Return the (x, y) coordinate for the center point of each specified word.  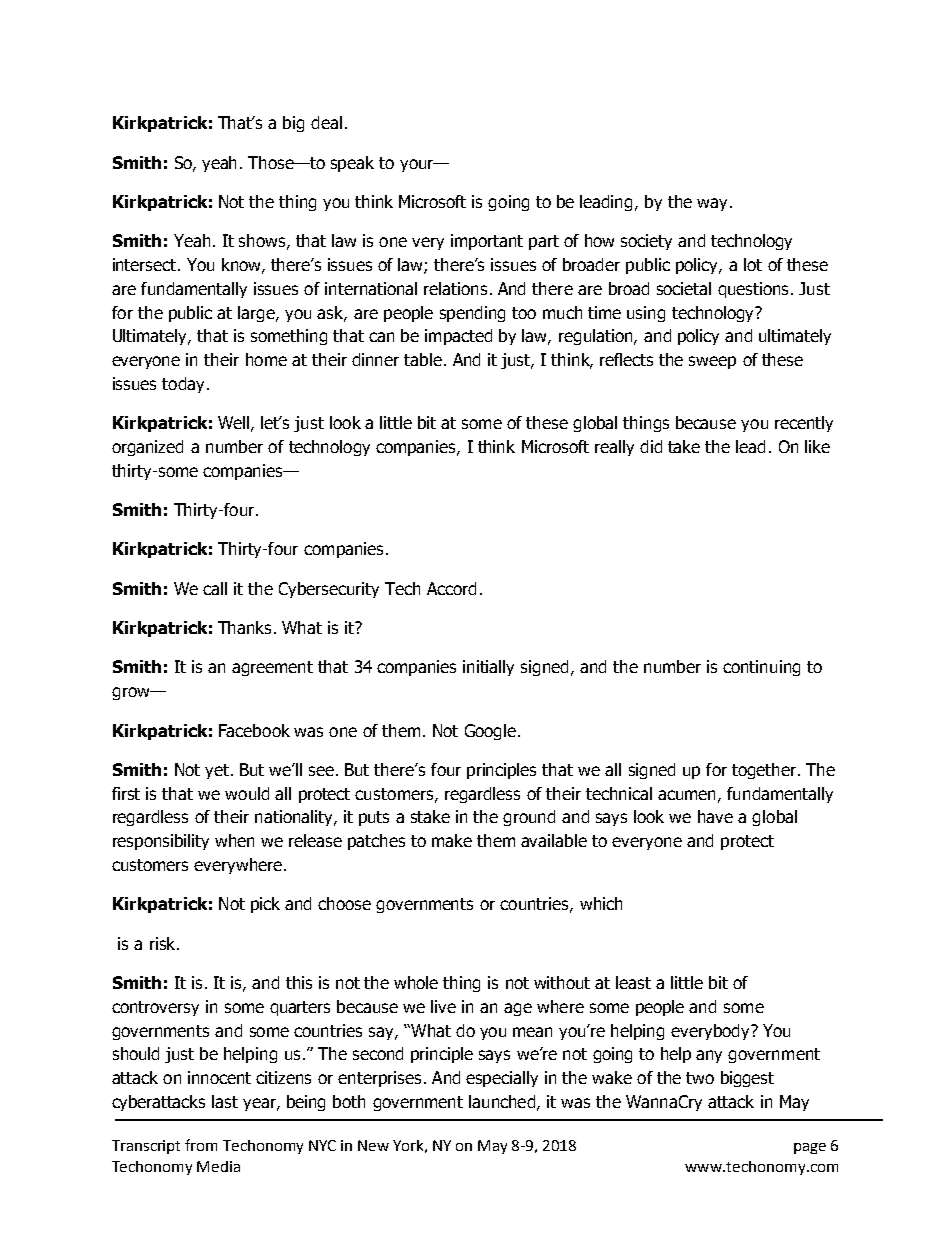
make (452, 840)
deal (326, 122)
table (423, 359)
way (712, 204)
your (418, 165)
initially (488, 668)
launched (502, 1101)
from (201, 1145)
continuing (761, 668)
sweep (712, 362)
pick (265, 905)
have (715, 816)
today (183, 385)
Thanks (246, 627)
